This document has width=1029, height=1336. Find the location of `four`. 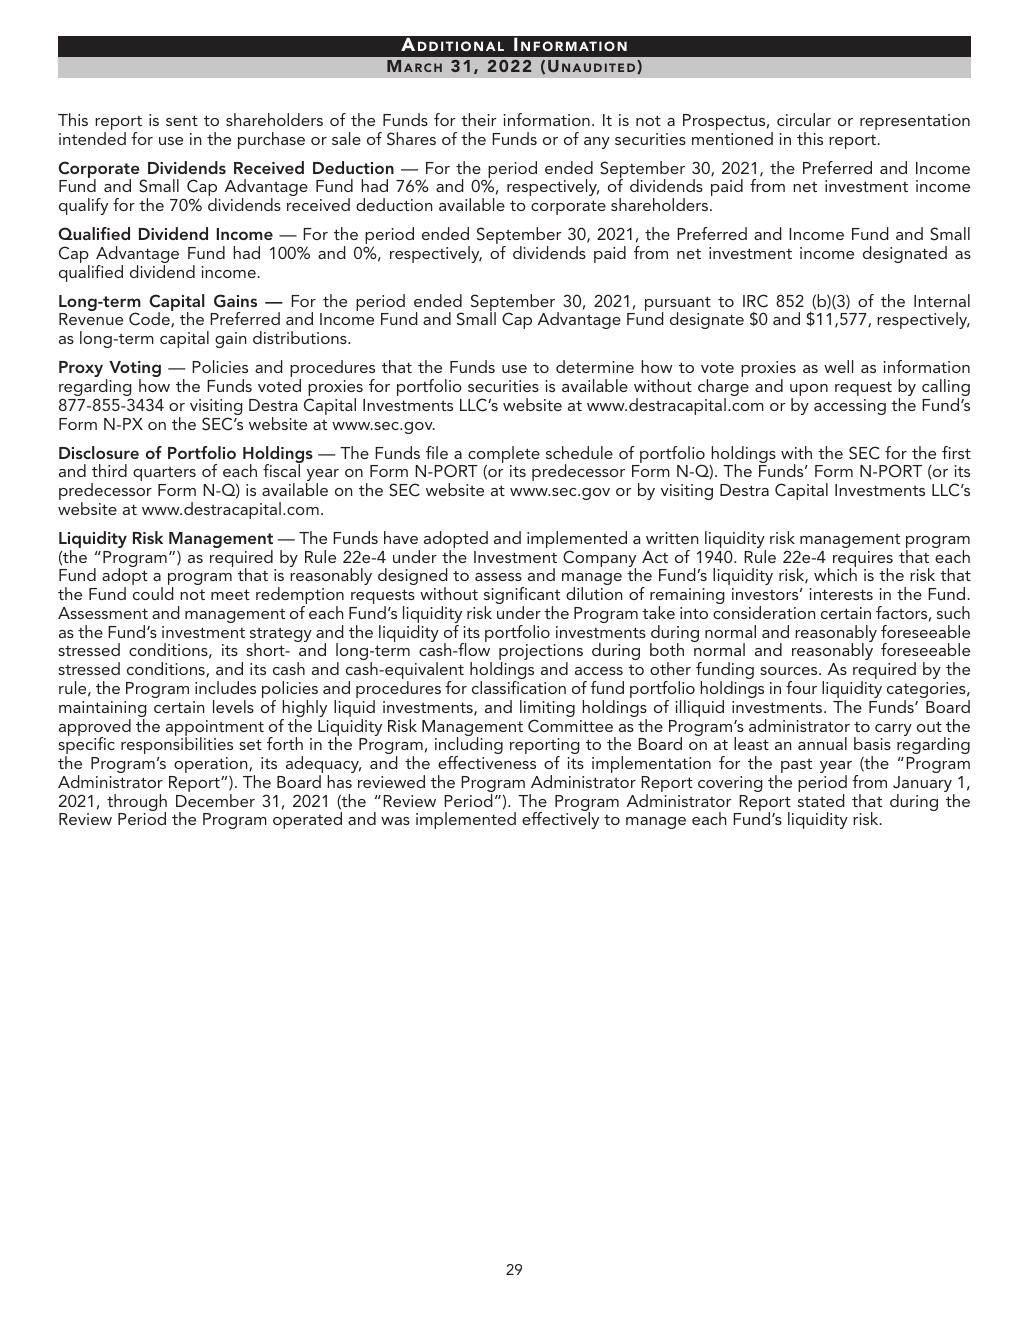

four is located at coordinates (801, 687).
